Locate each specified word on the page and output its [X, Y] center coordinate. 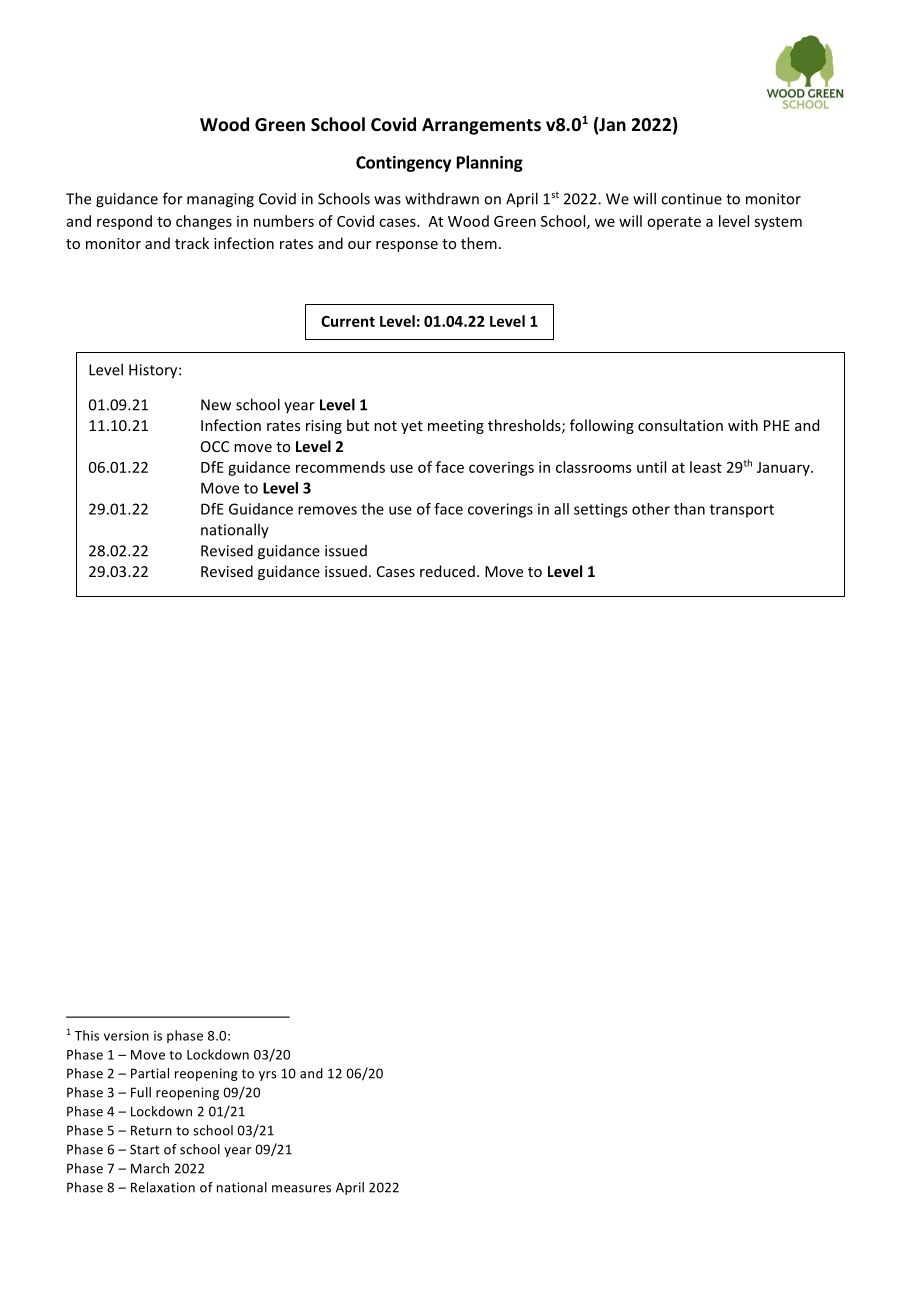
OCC [215, 446]
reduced [447, 571]
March [150, 1168]
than [689, 509]
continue [691, 199]
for [173, 198]
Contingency [403, 164]
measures [301, 1189]
